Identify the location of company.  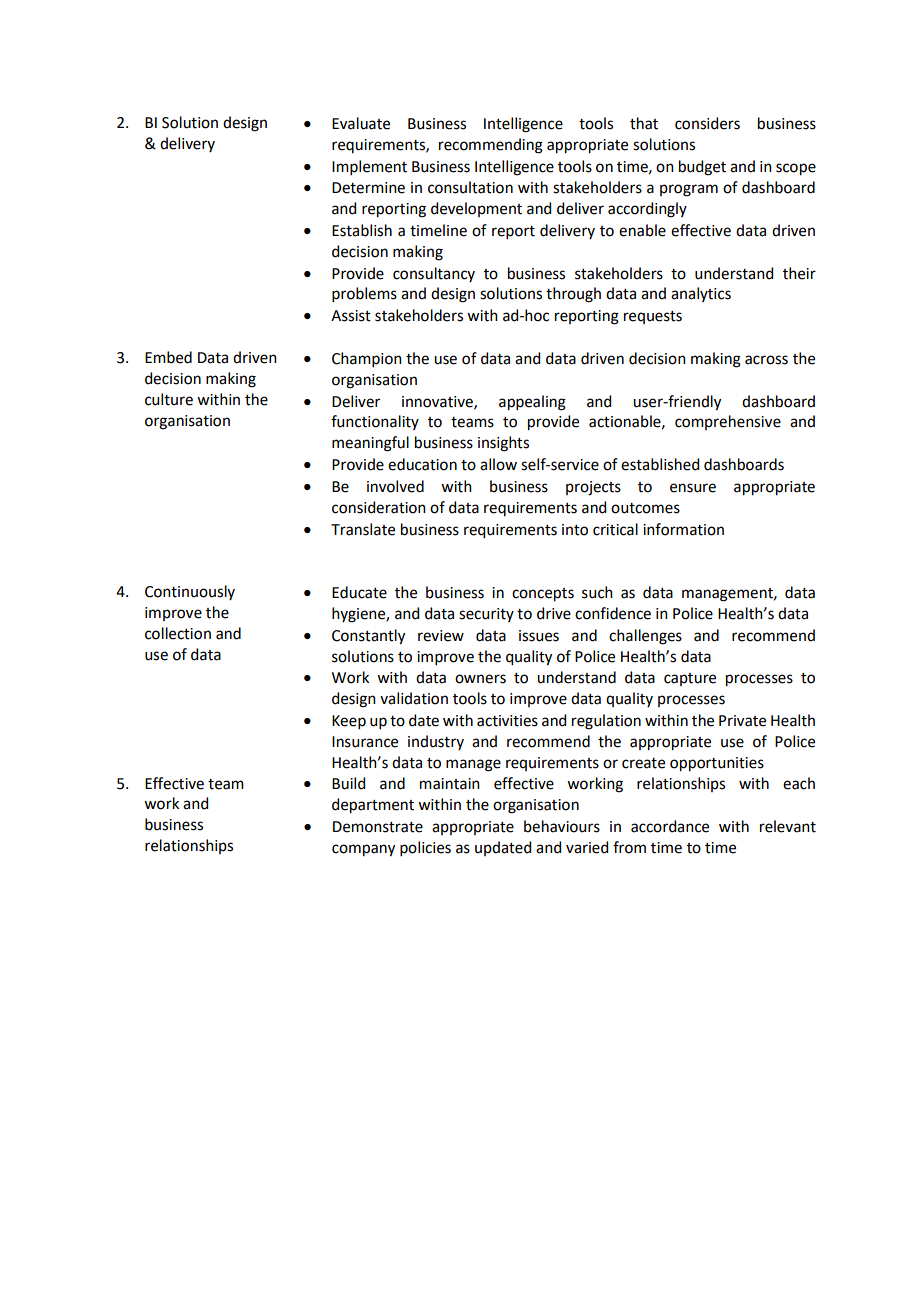
(363, 850).
